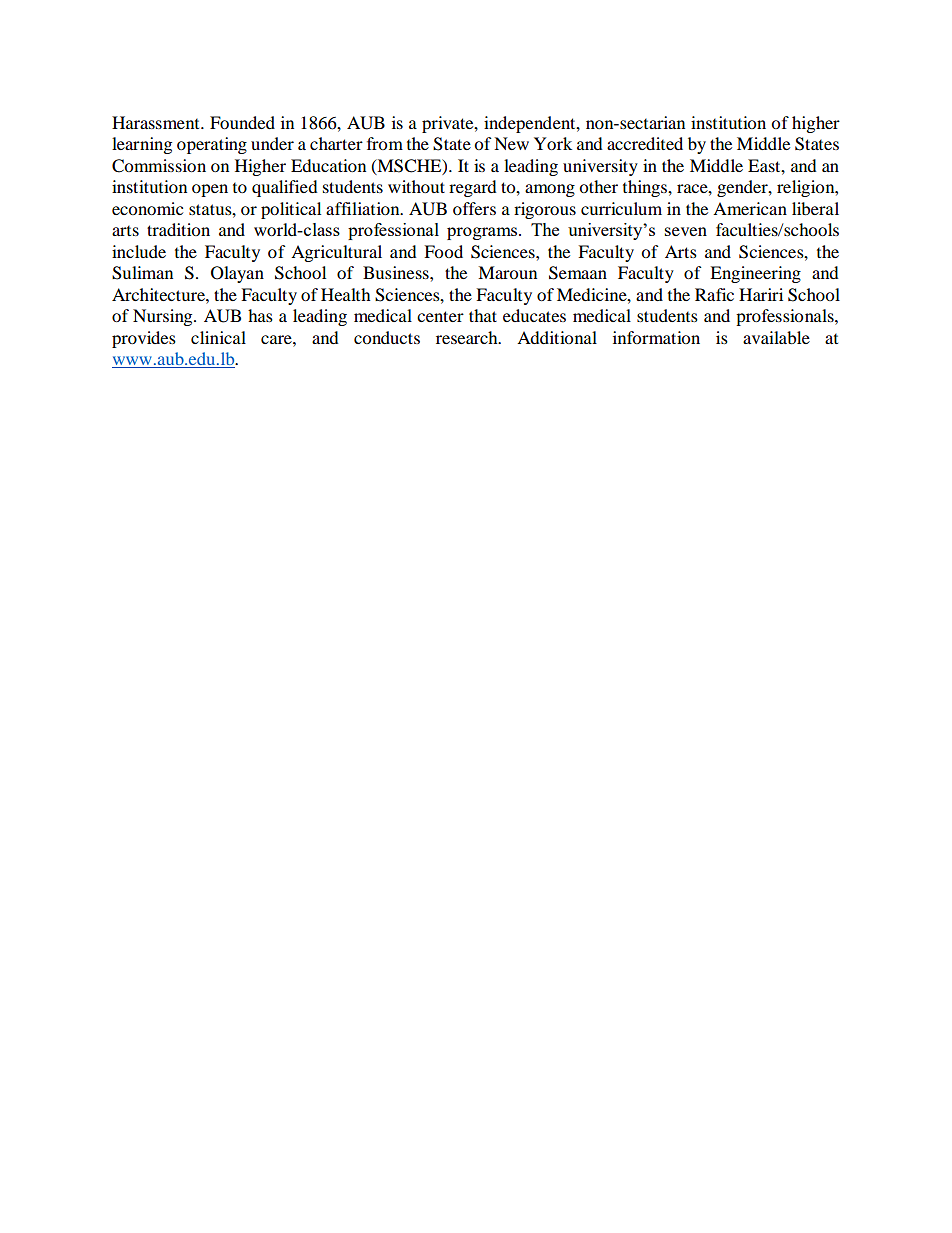 Image resolution: width=952 pixels, height=1233 pixels. What do you see at coordinates (159, 166) in the screenshot?
I see `Commission` at bounding box center [159, 166].
